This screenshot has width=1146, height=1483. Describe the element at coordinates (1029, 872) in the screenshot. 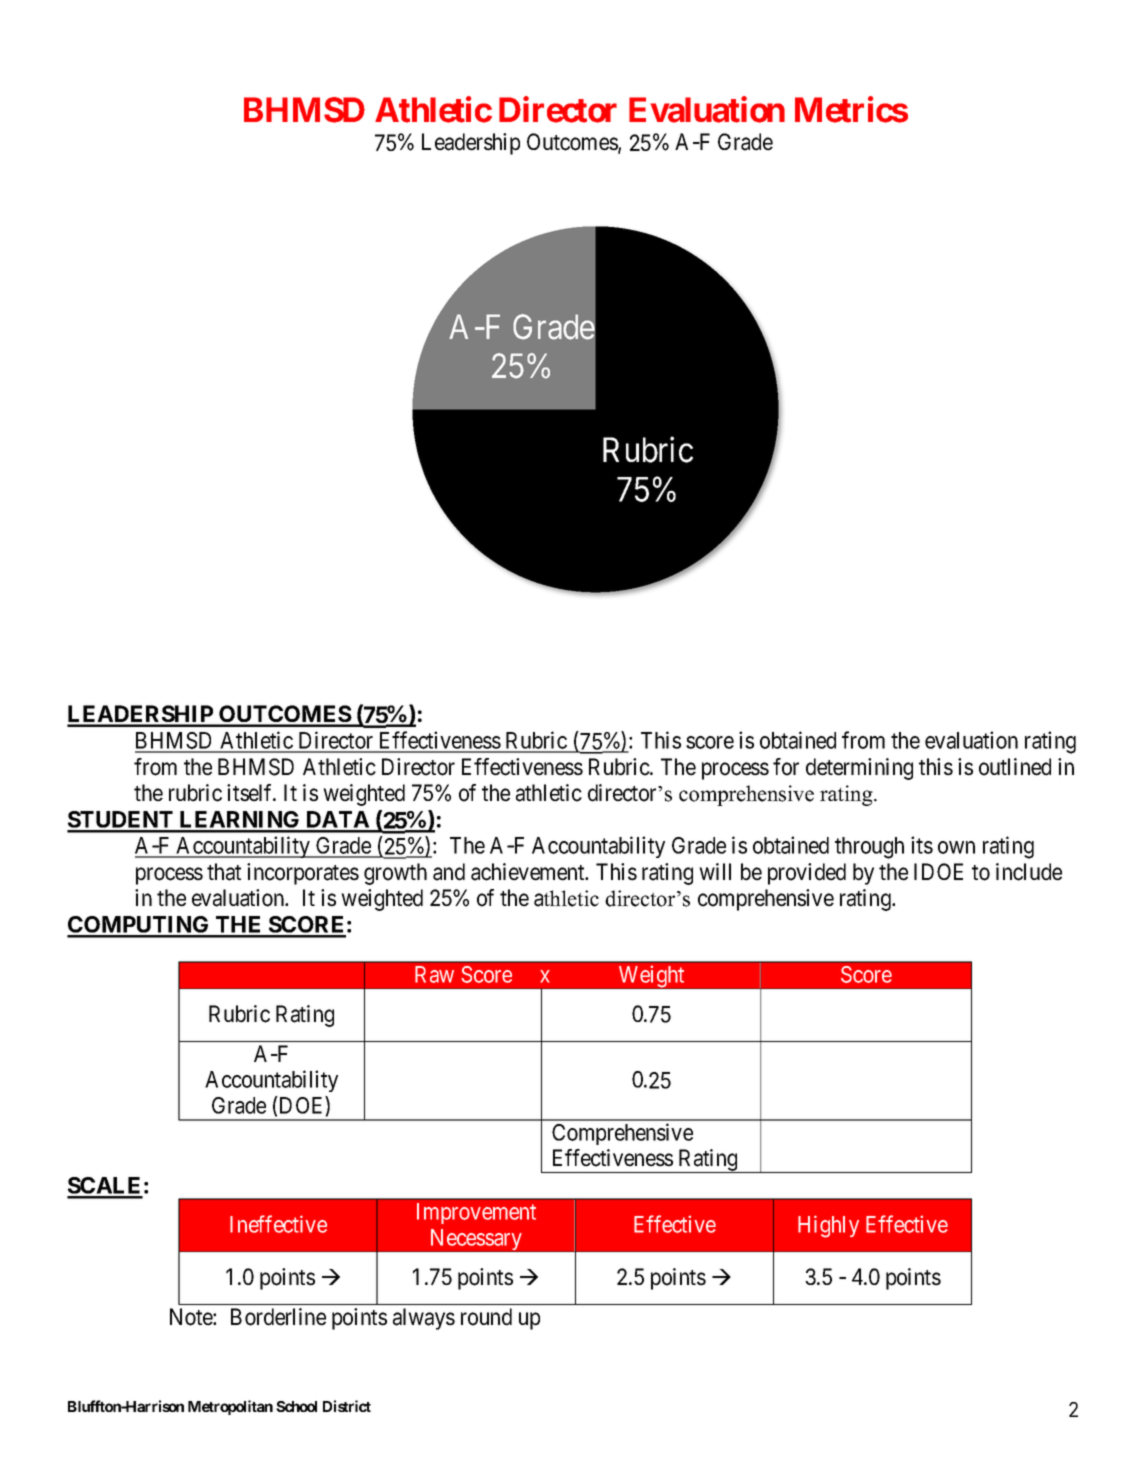

I see `include` at that location.
